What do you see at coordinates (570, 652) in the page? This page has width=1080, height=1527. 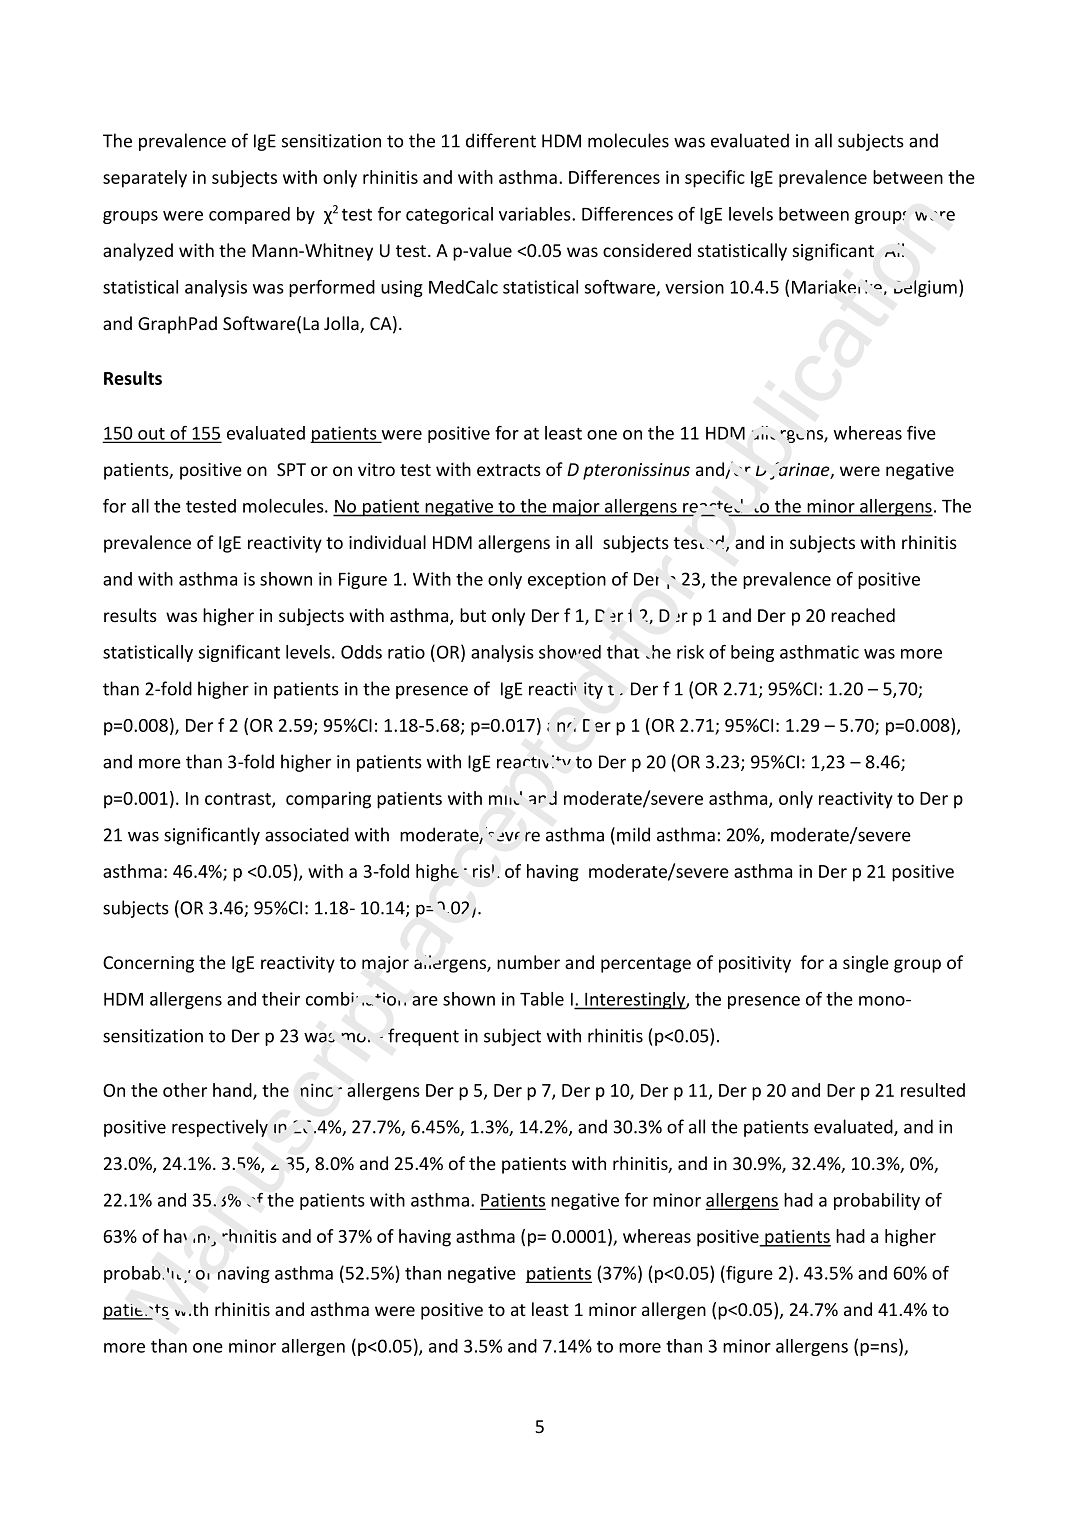 I see `showed` at bounding box center [570, 652].
